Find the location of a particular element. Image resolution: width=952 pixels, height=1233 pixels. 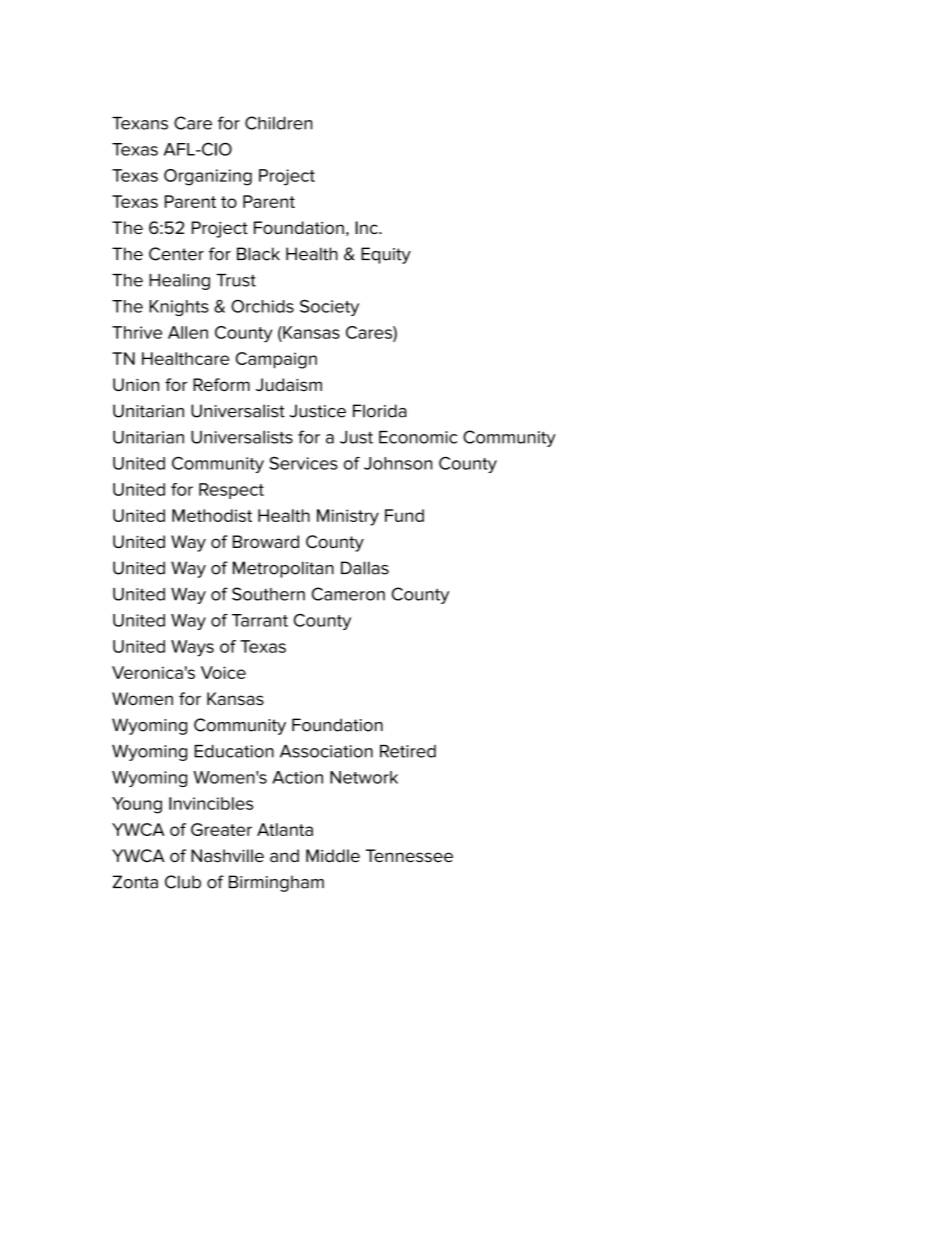

and is located at coordinates (284, 855).
